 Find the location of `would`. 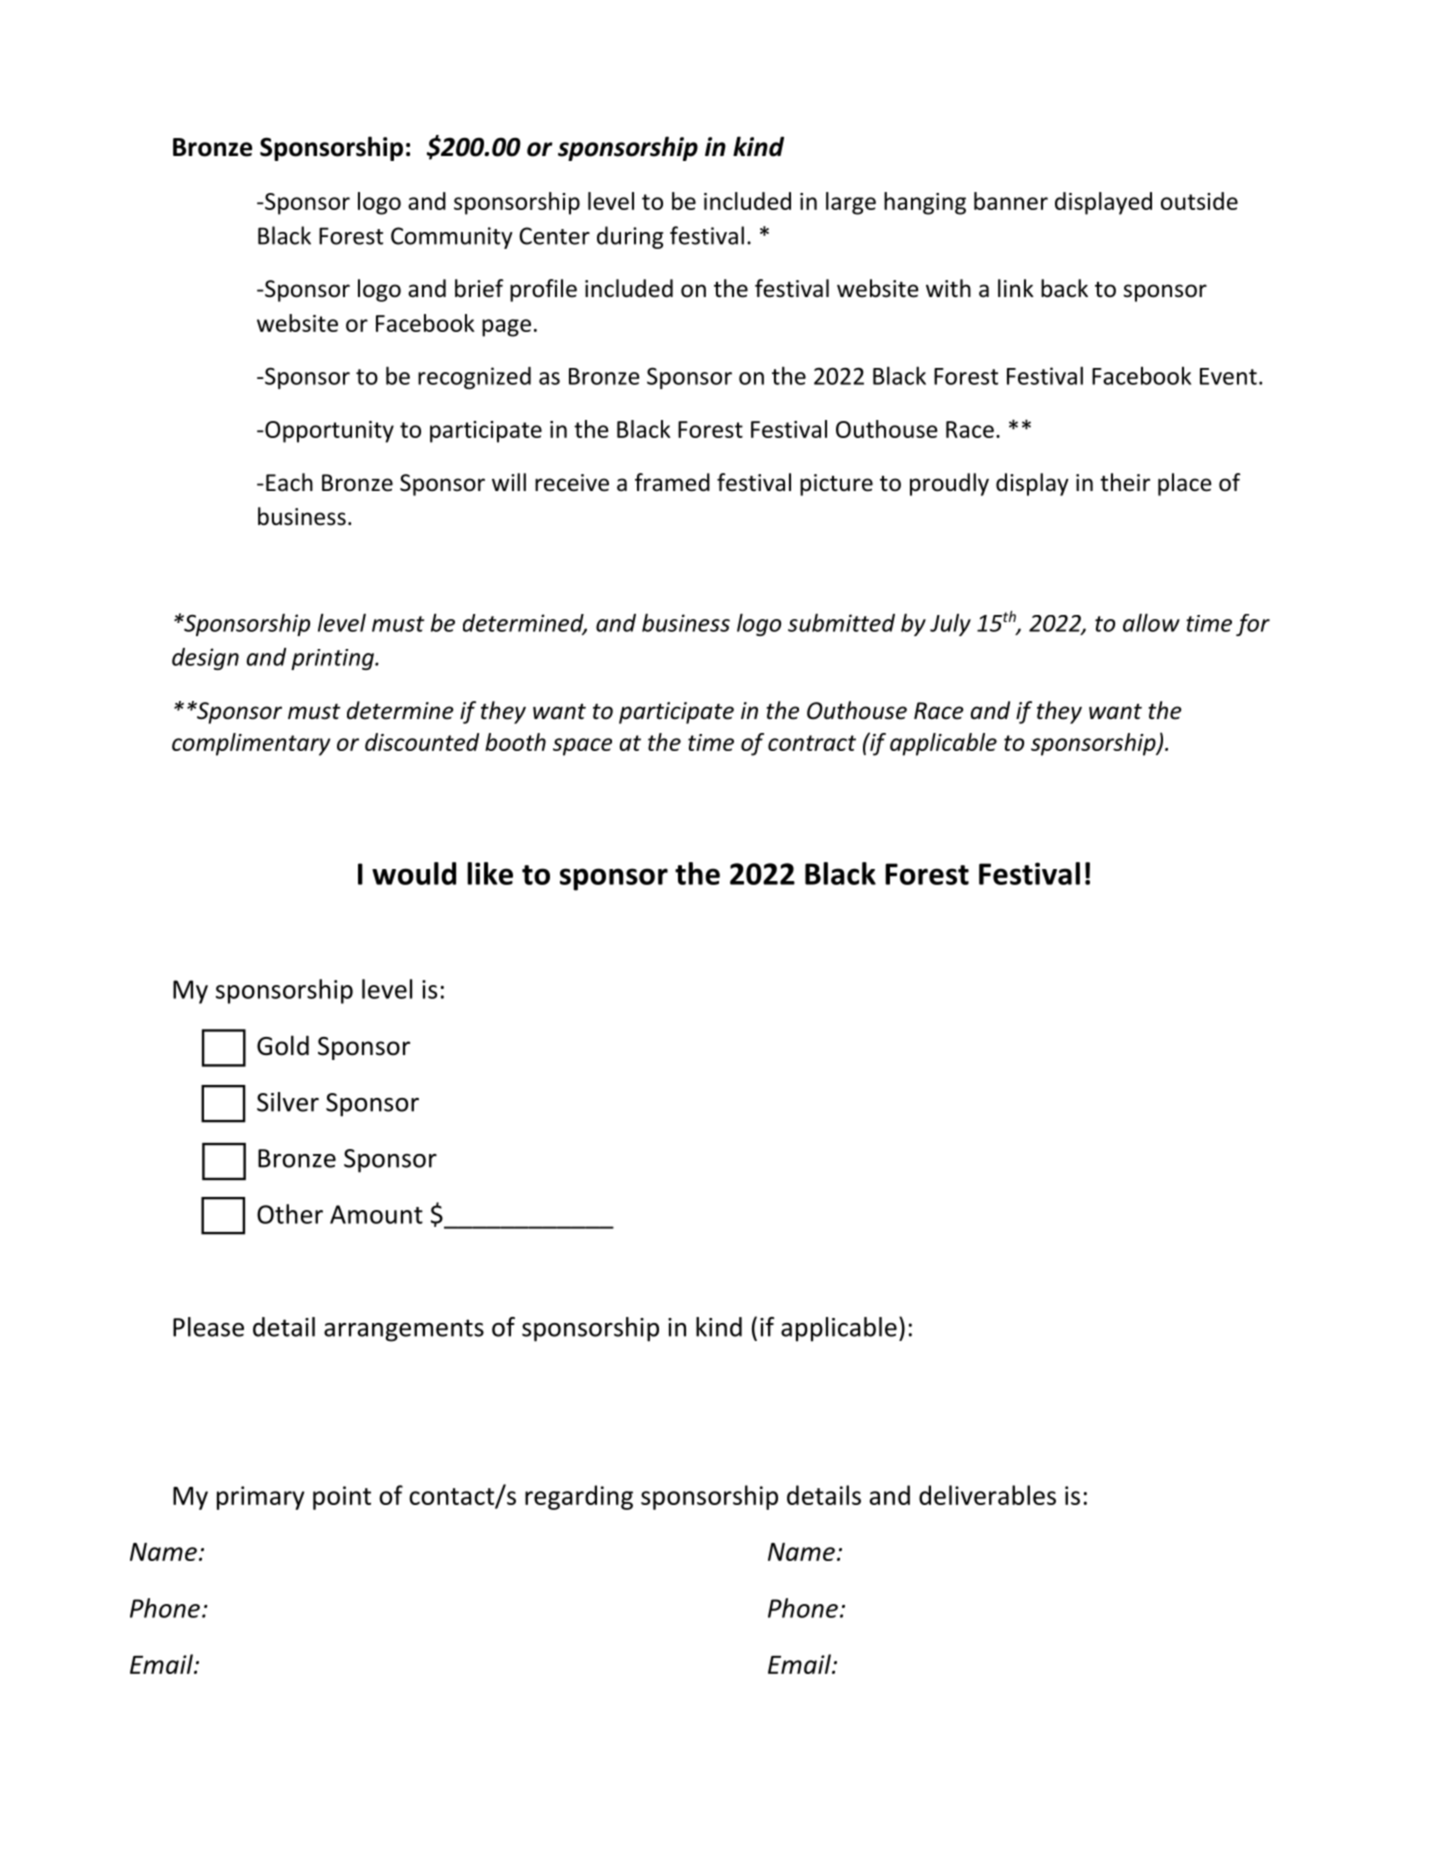

would is located at coordinates (414, 873).
